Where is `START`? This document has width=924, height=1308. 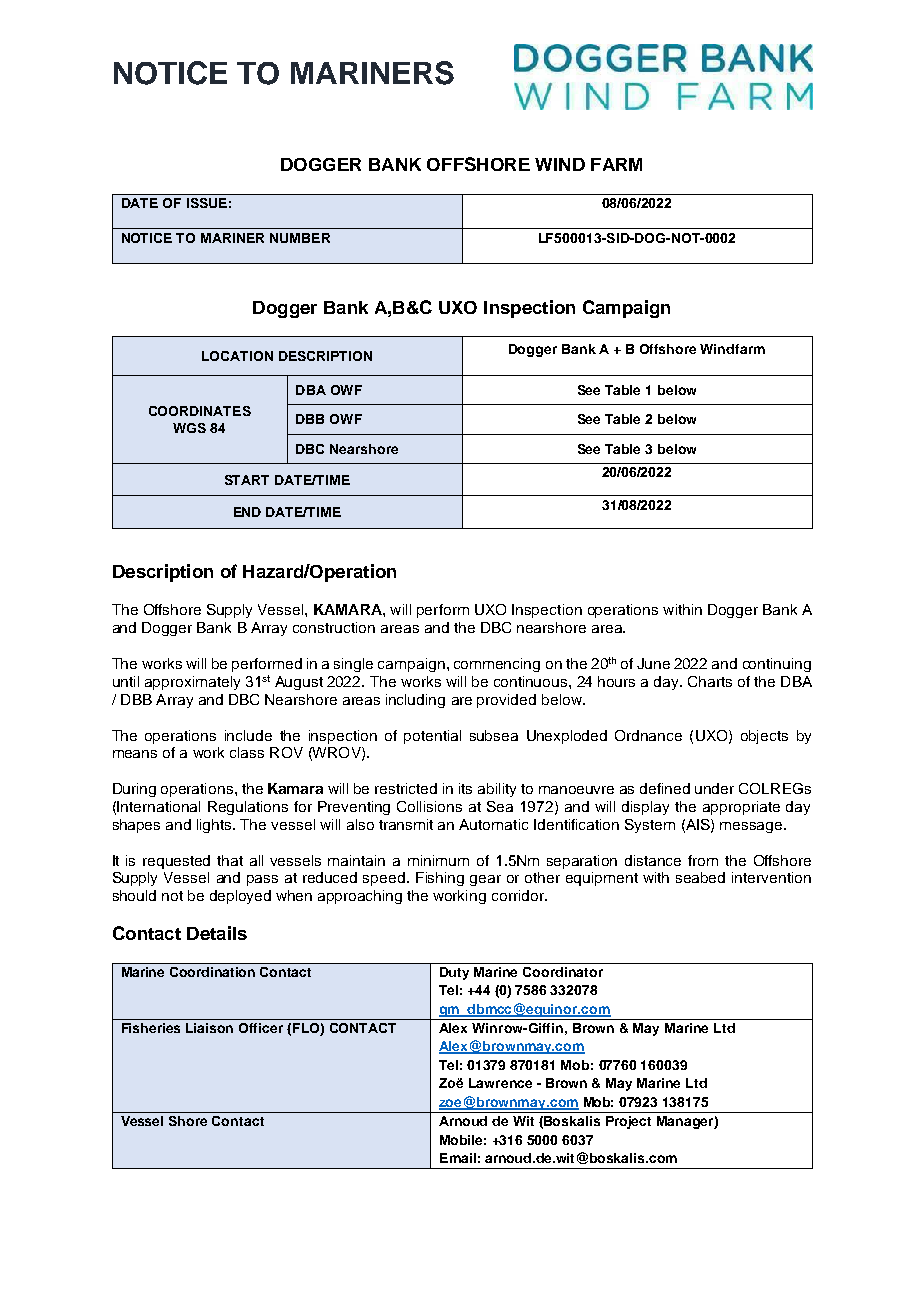 START is located at coordinates (247, 480).
